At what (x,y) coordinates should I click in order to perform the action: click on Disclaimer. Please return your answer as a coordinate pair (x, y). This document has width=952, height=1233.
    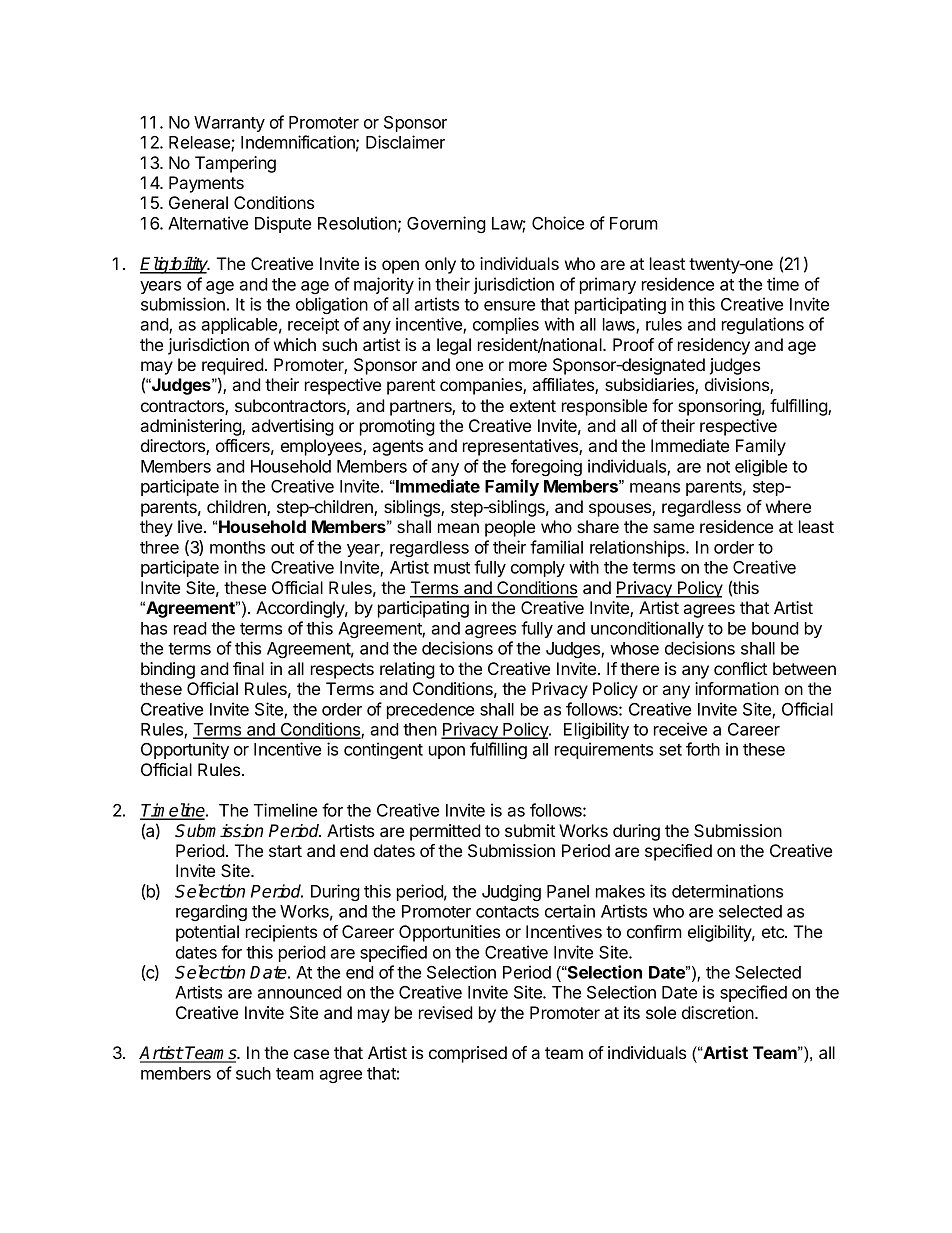
    Looking at the image, I should click on (405, 142).
